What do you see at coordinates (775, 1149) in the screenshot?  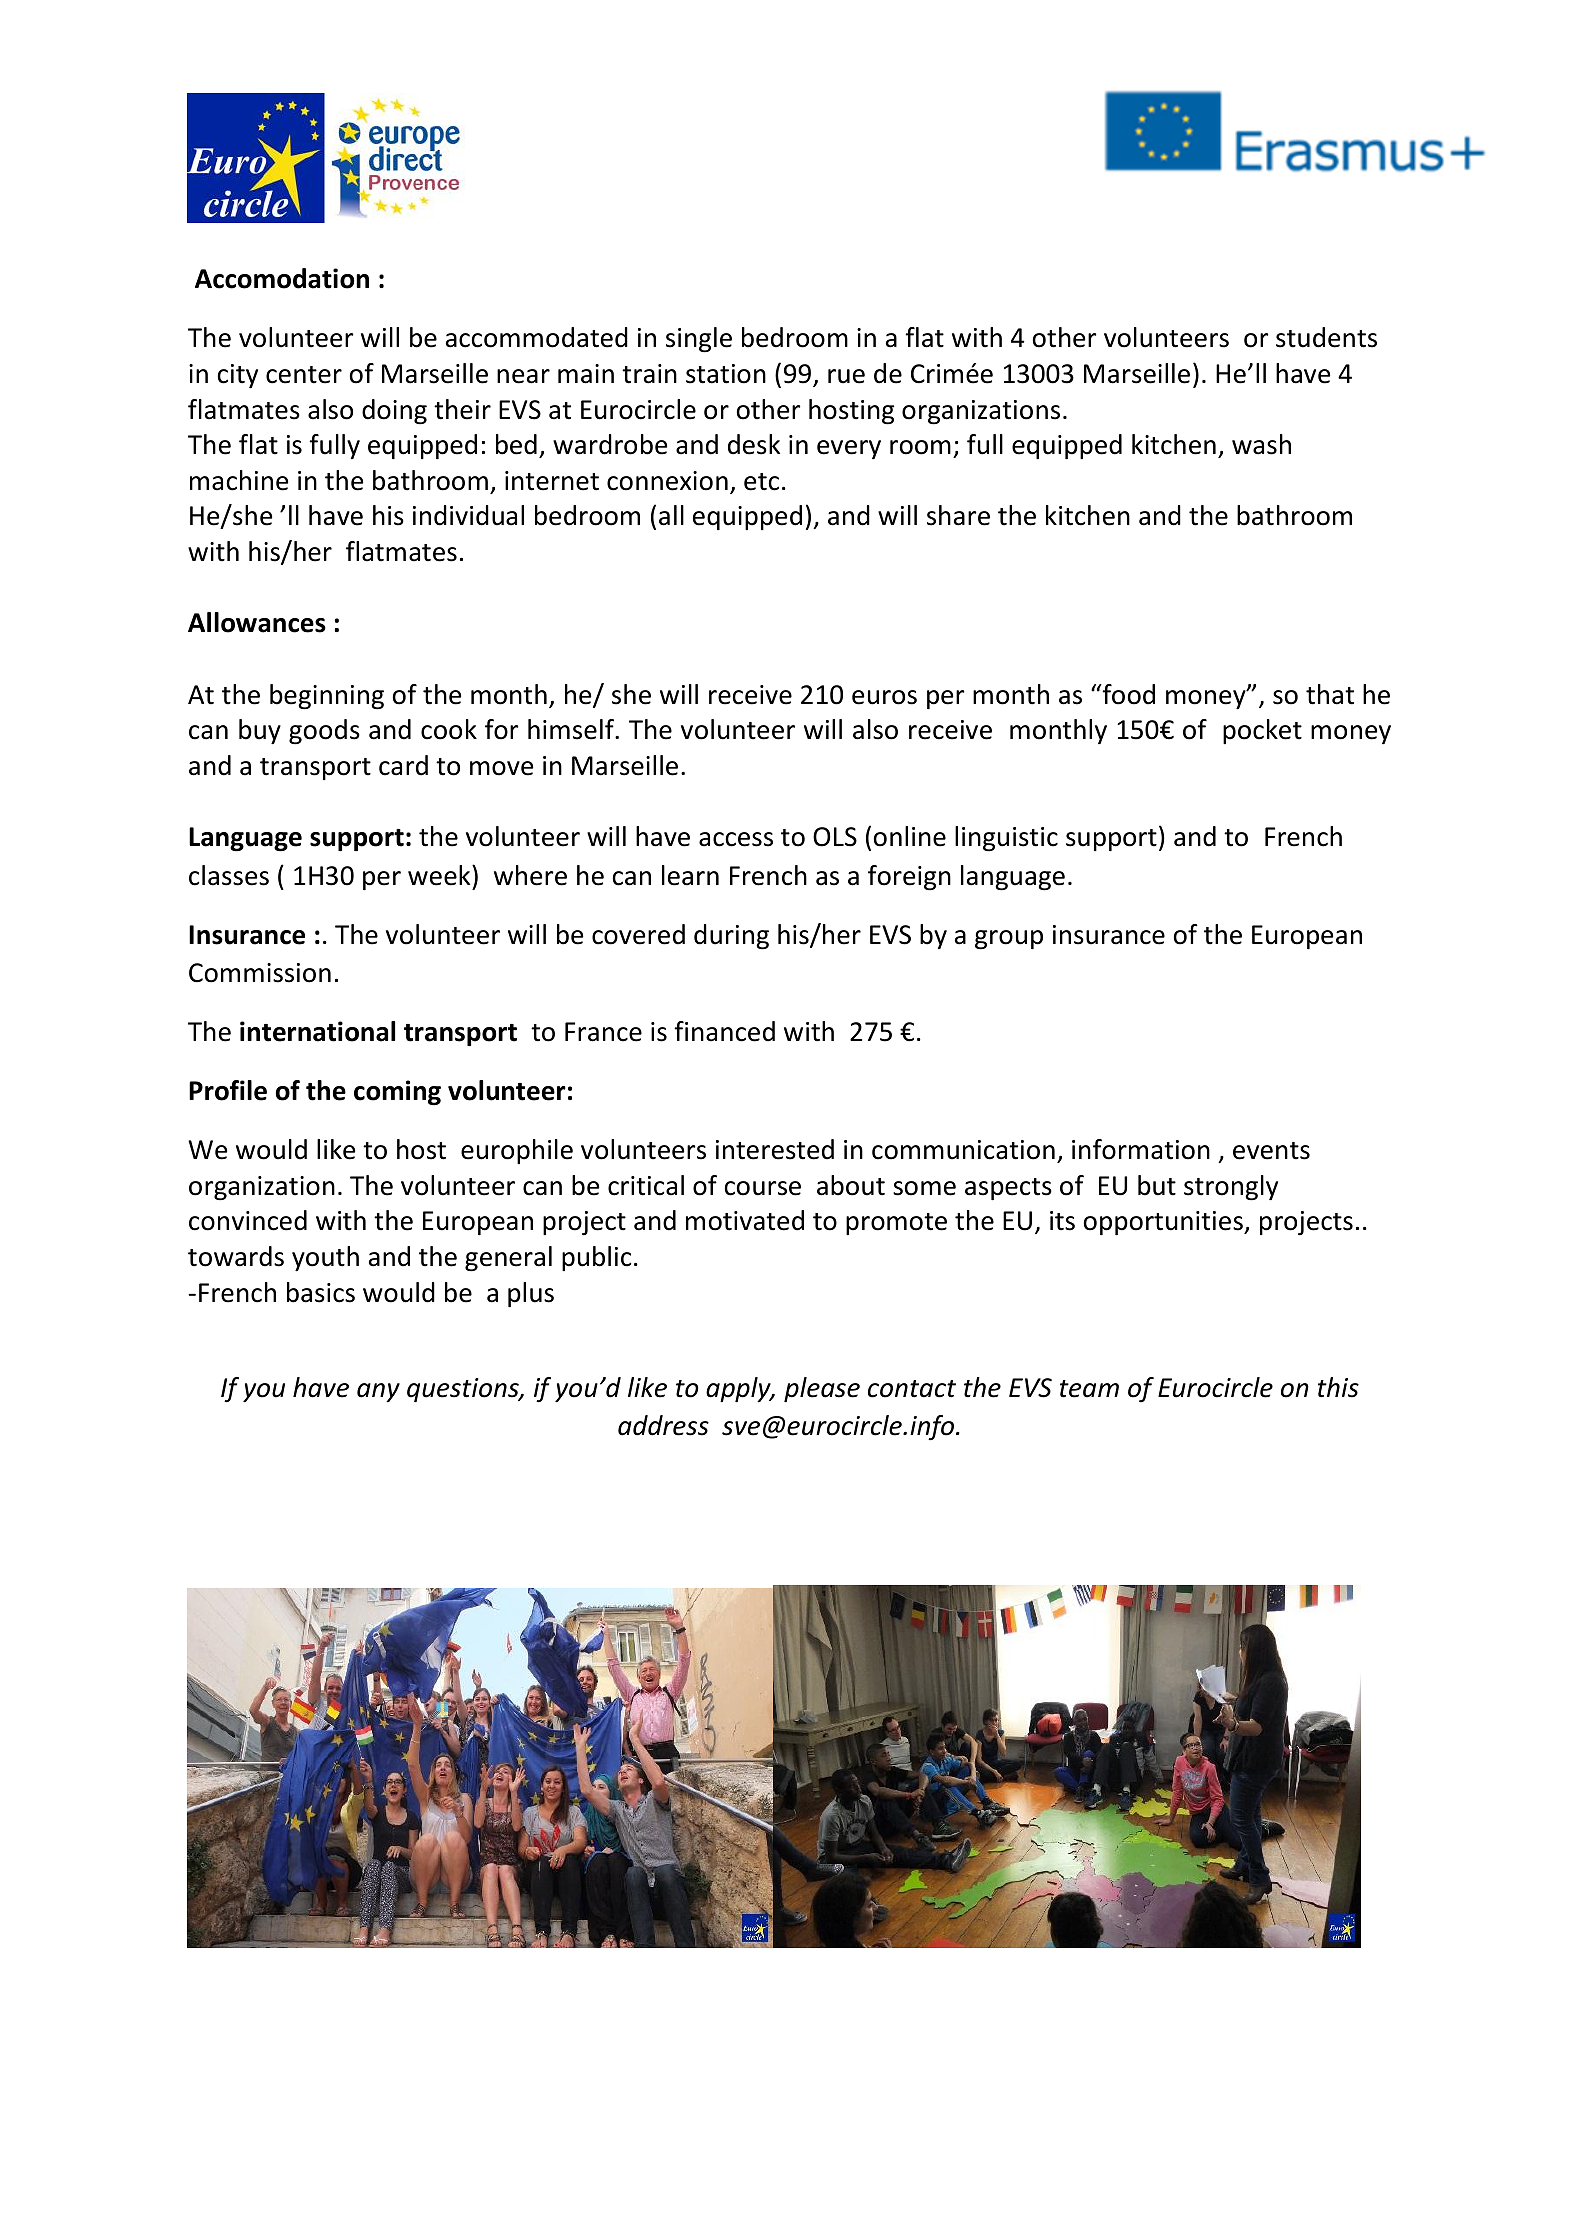 I see `interested` at bounding box center [775, 1149].
